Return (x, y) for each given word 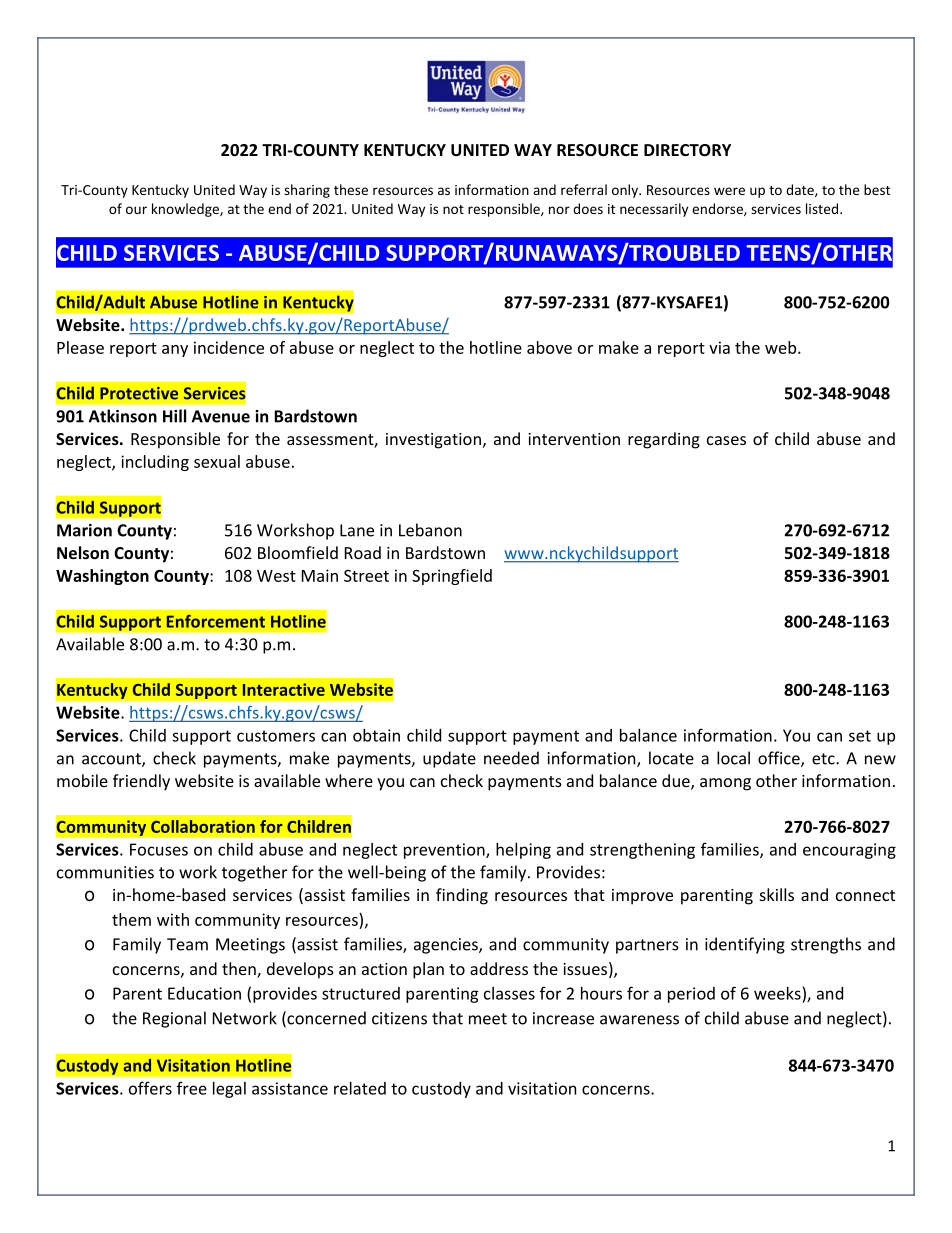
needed (511, 758)
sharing (307, 191)
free (192, 1088)
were (729, 191)
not (453, 209)
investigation (433, 441)
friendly (141, 782)
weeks (777, 993)
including (155, 463)
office (780, 759)
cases (726, 440)
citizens (399, 1018)
